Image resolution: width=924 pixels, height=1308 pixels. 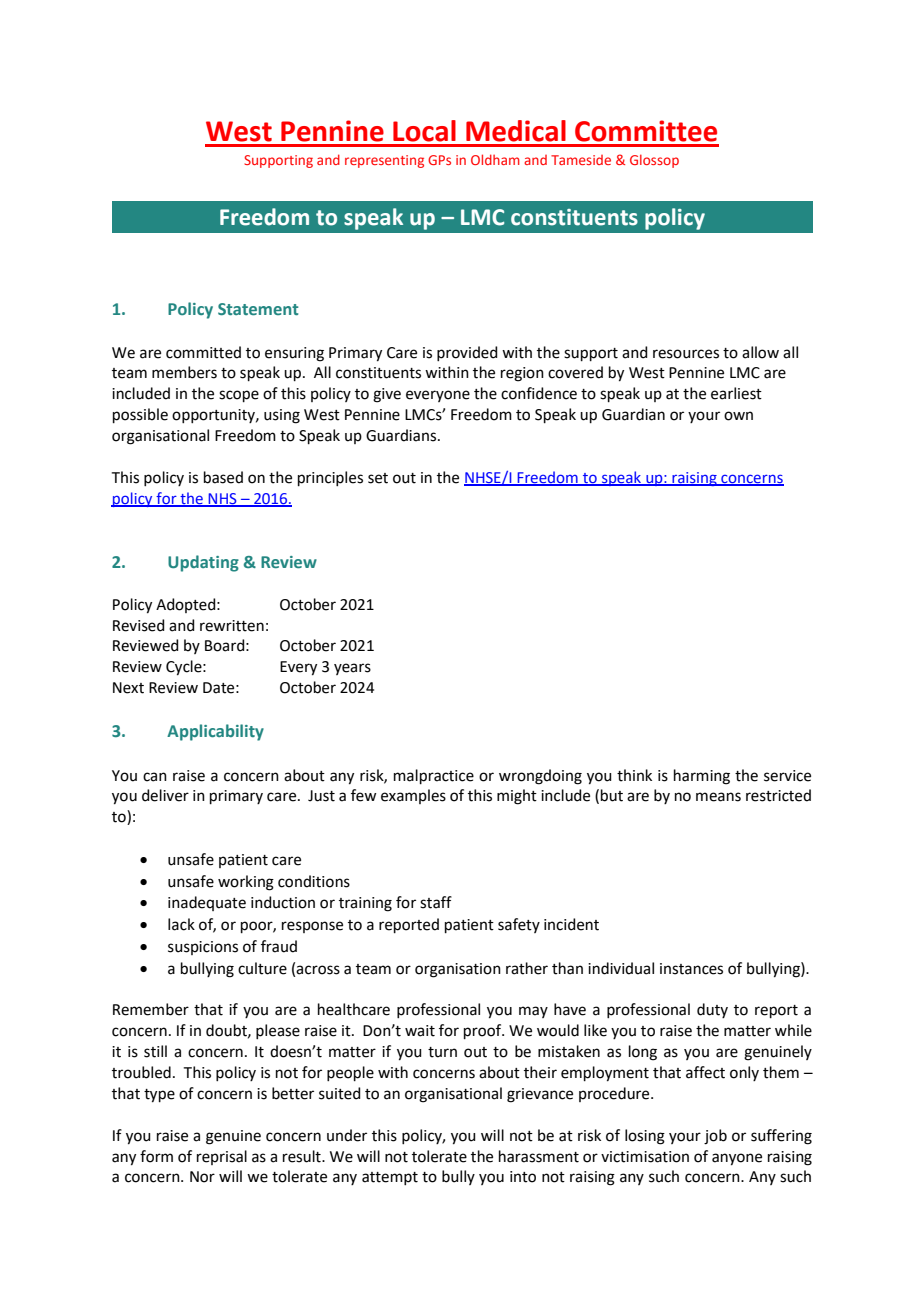 What do you see at coordinates (702, 777) in the screenshot?
I see `harming` at bounding box center [702, 777].
